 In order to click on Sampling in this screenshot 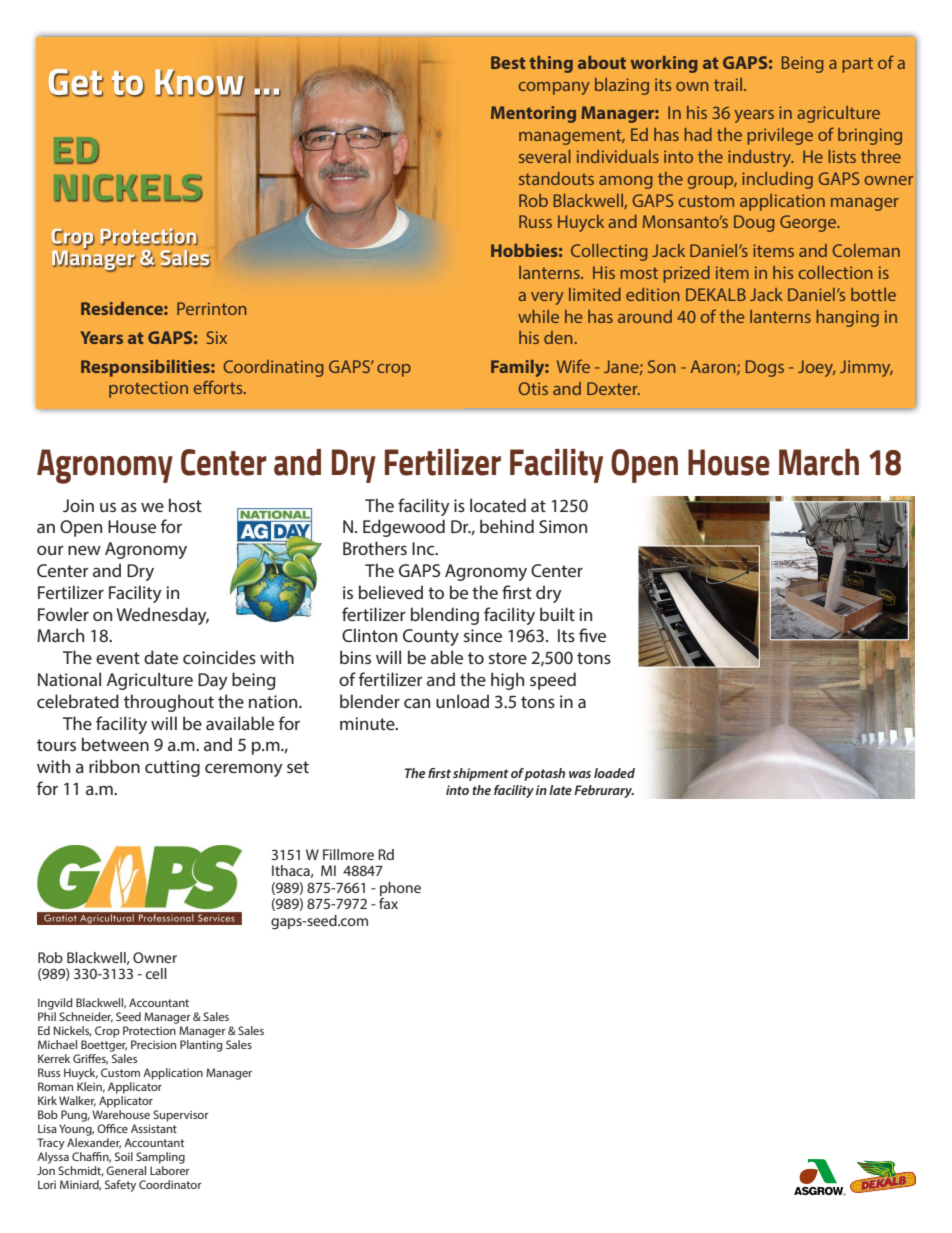, I will do `click(160, 1158)`.
